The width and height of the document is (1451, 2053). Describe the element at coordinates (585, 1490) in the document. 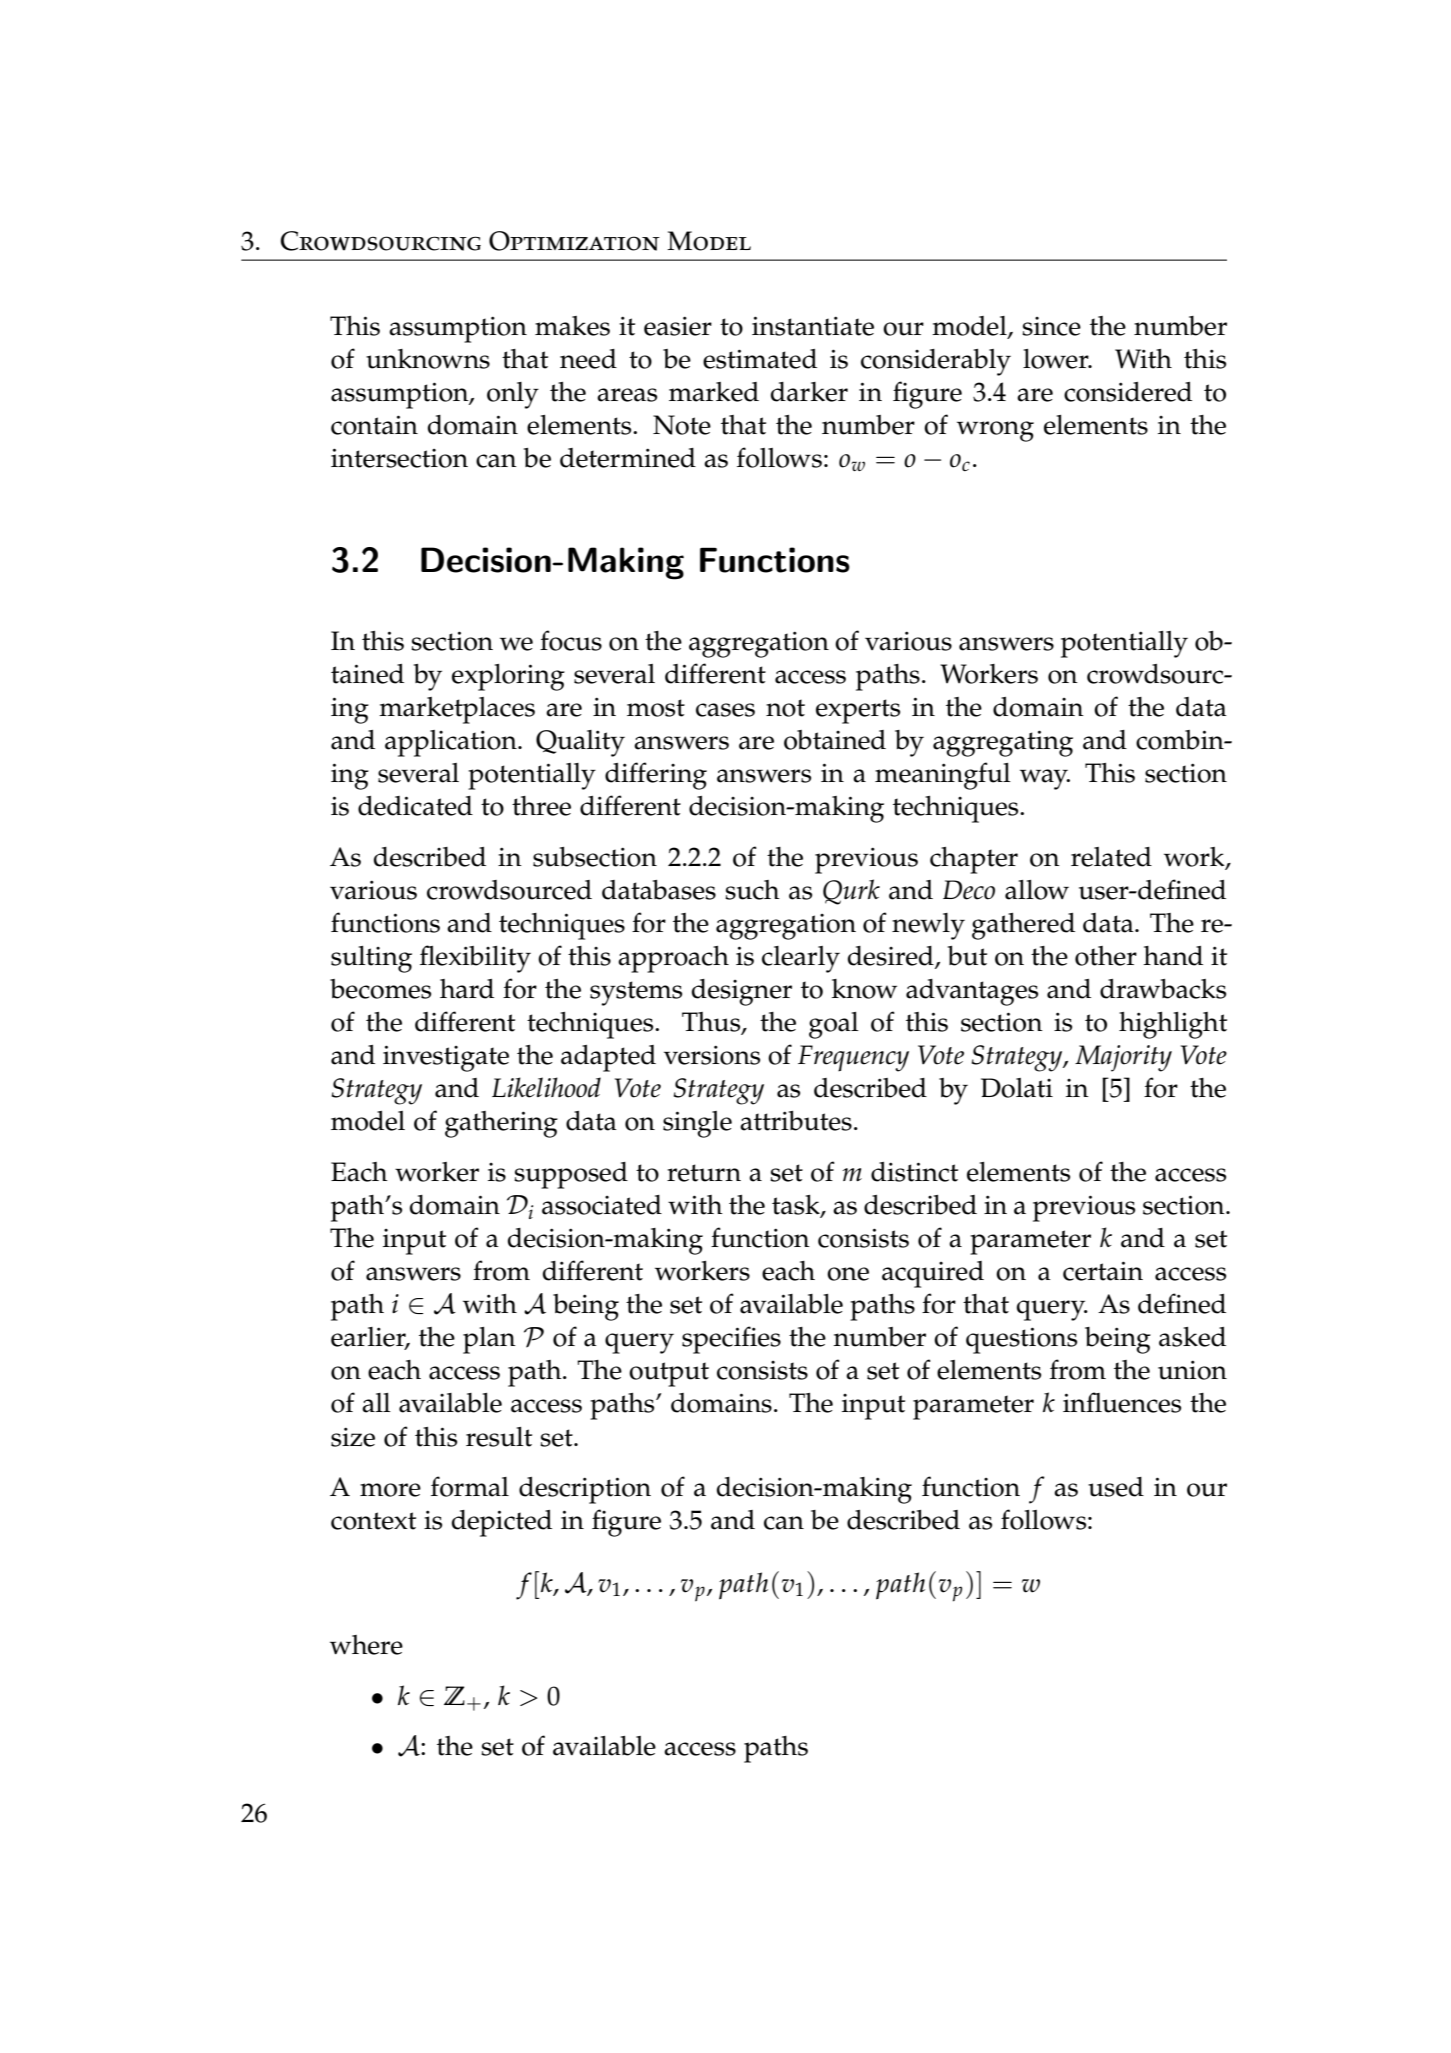

I see `description` at that location.
